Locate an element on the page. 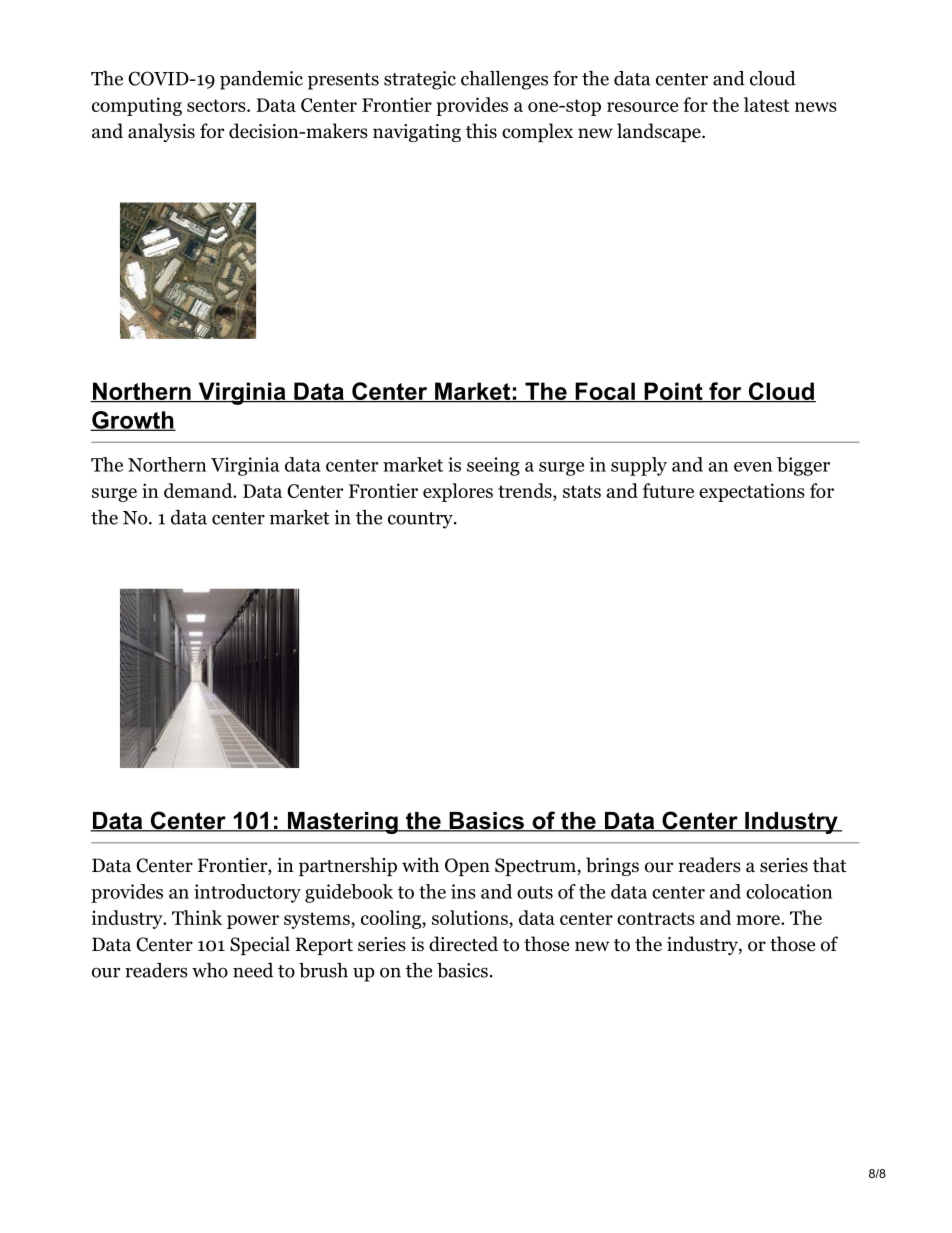 Image resolution: width=952 pixels, height=1233 pixels. Open is located at coordinates (467, 867).
